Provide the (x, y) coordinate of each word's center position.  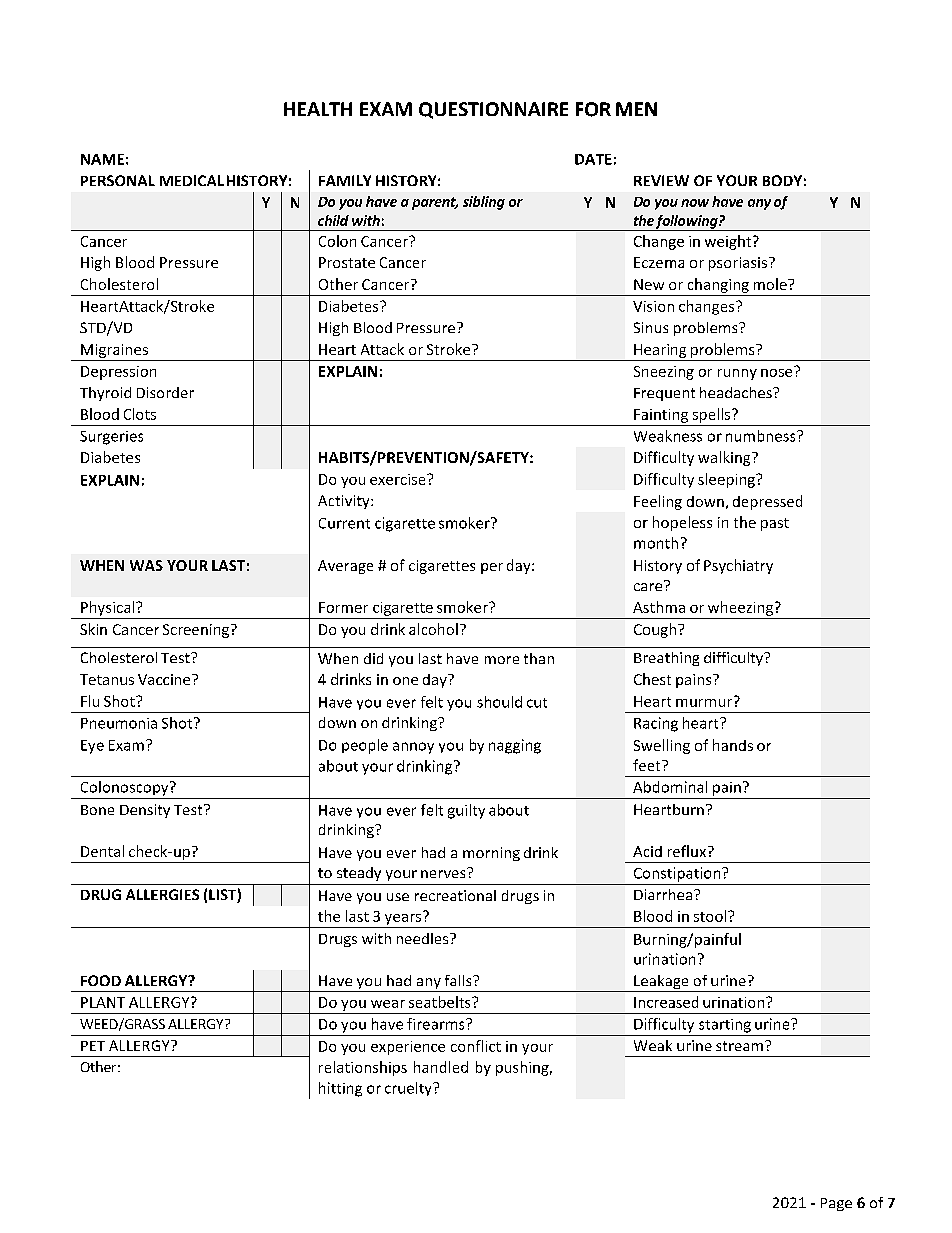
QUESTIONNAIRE (493, 110)
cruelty (409, 1089)
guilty (466, 811)
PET (93, 1046)
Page (836, 1204)
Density (145, 811)
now (695, 203)
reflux (688, 851)
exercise (399, 479)
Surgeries (111, 438)
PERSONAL (118, 180)
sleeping (727, 480)
